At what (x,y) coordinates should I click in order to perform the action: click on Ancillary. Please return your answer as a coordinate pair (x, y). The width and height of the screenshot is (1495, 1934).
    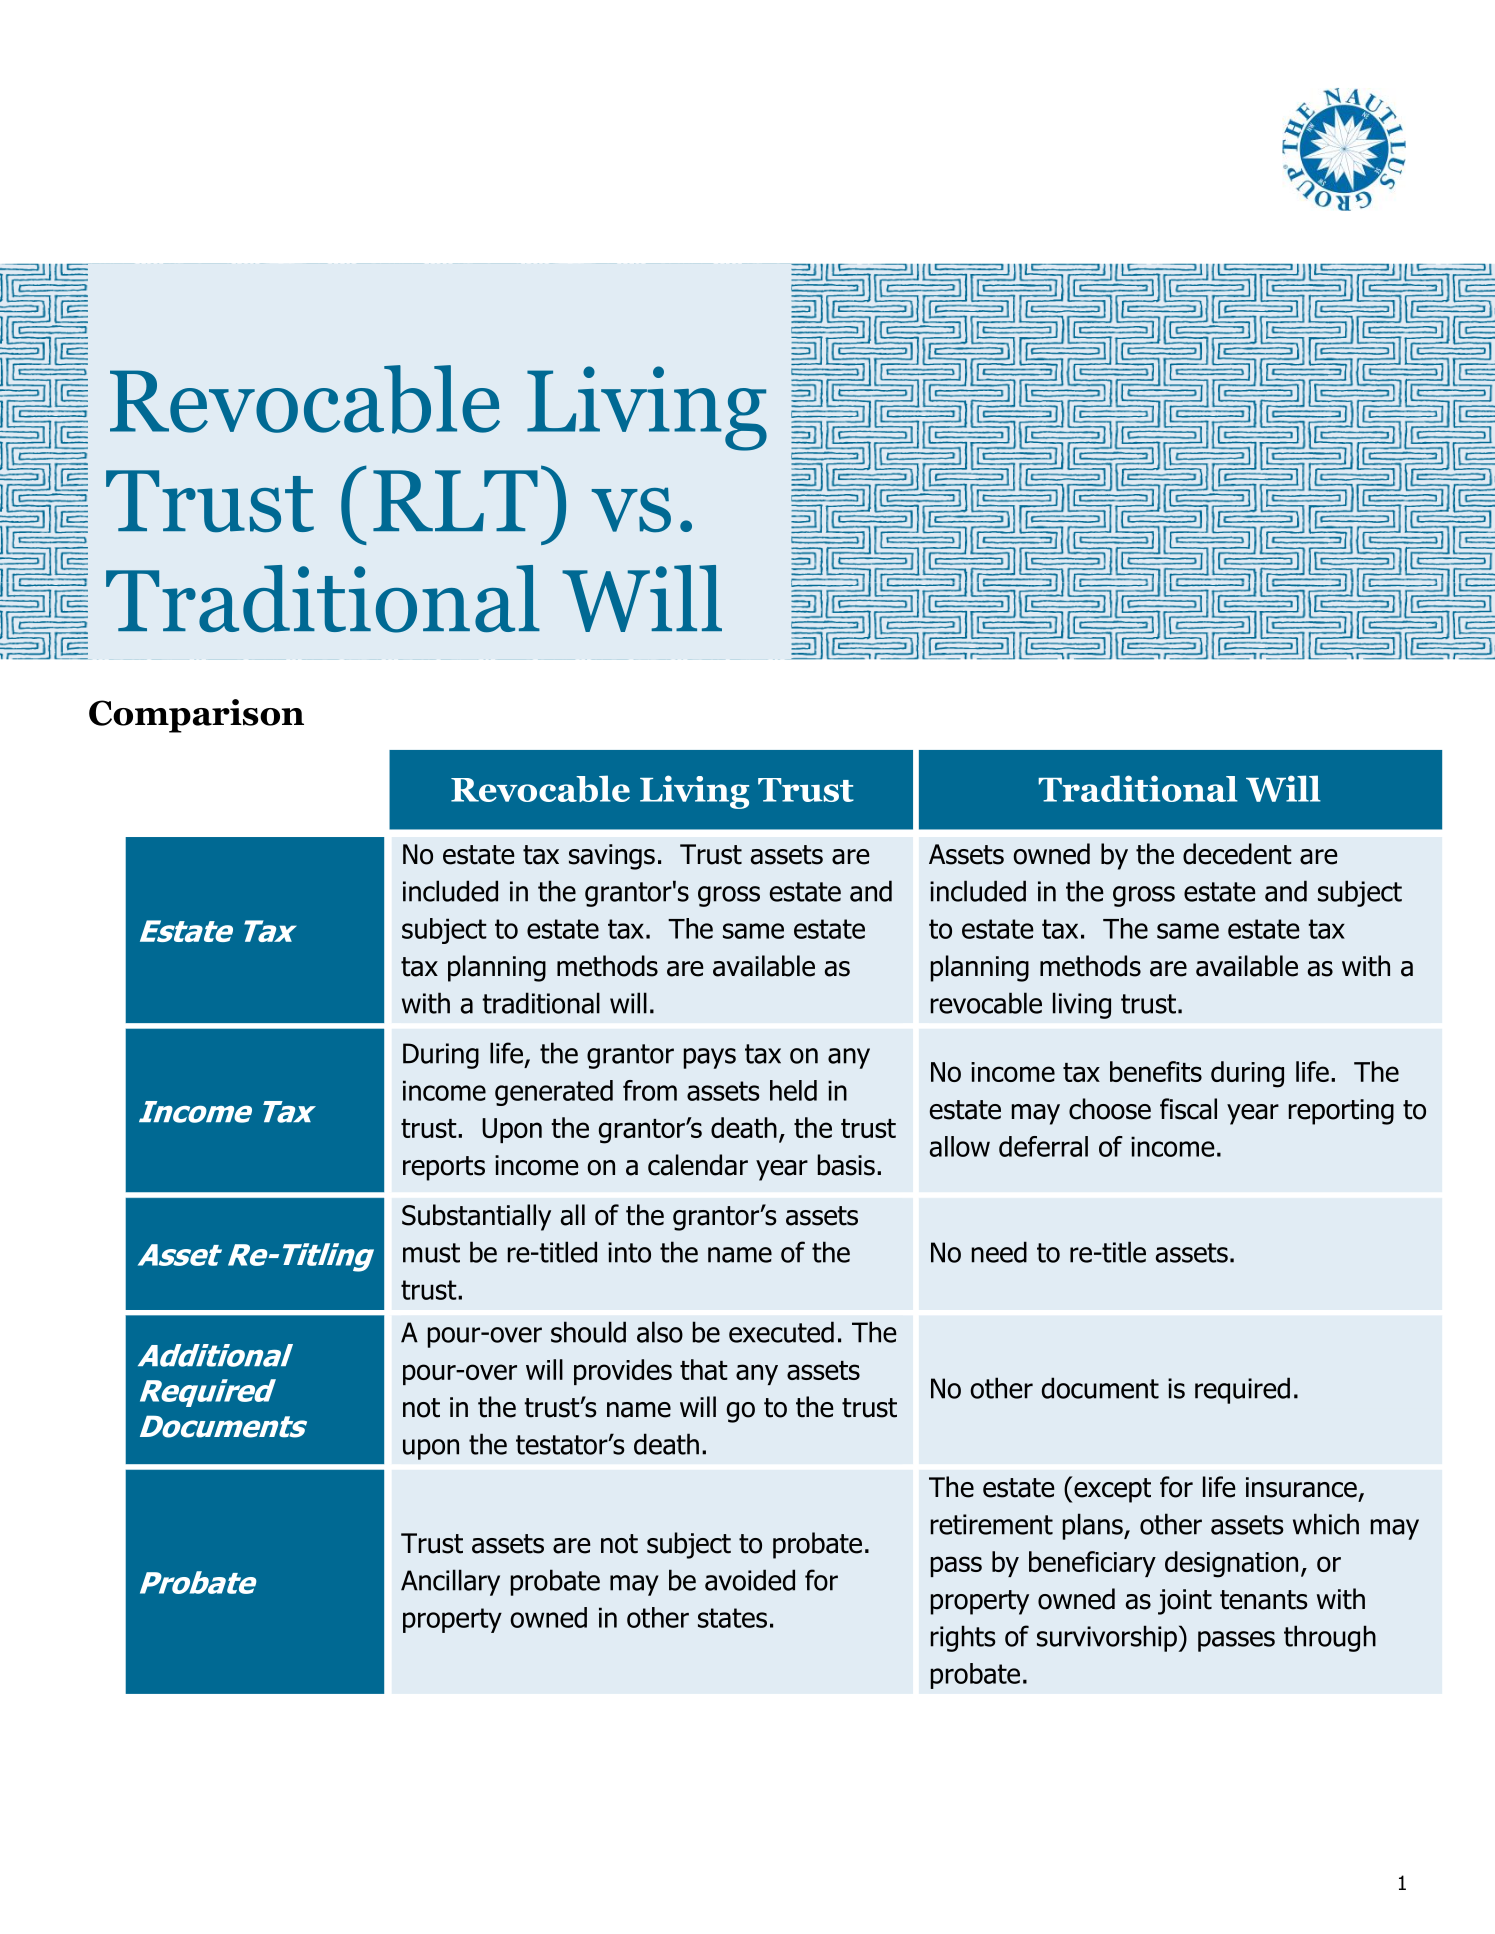
    Looking at the image, I should click on (450, 1582).
